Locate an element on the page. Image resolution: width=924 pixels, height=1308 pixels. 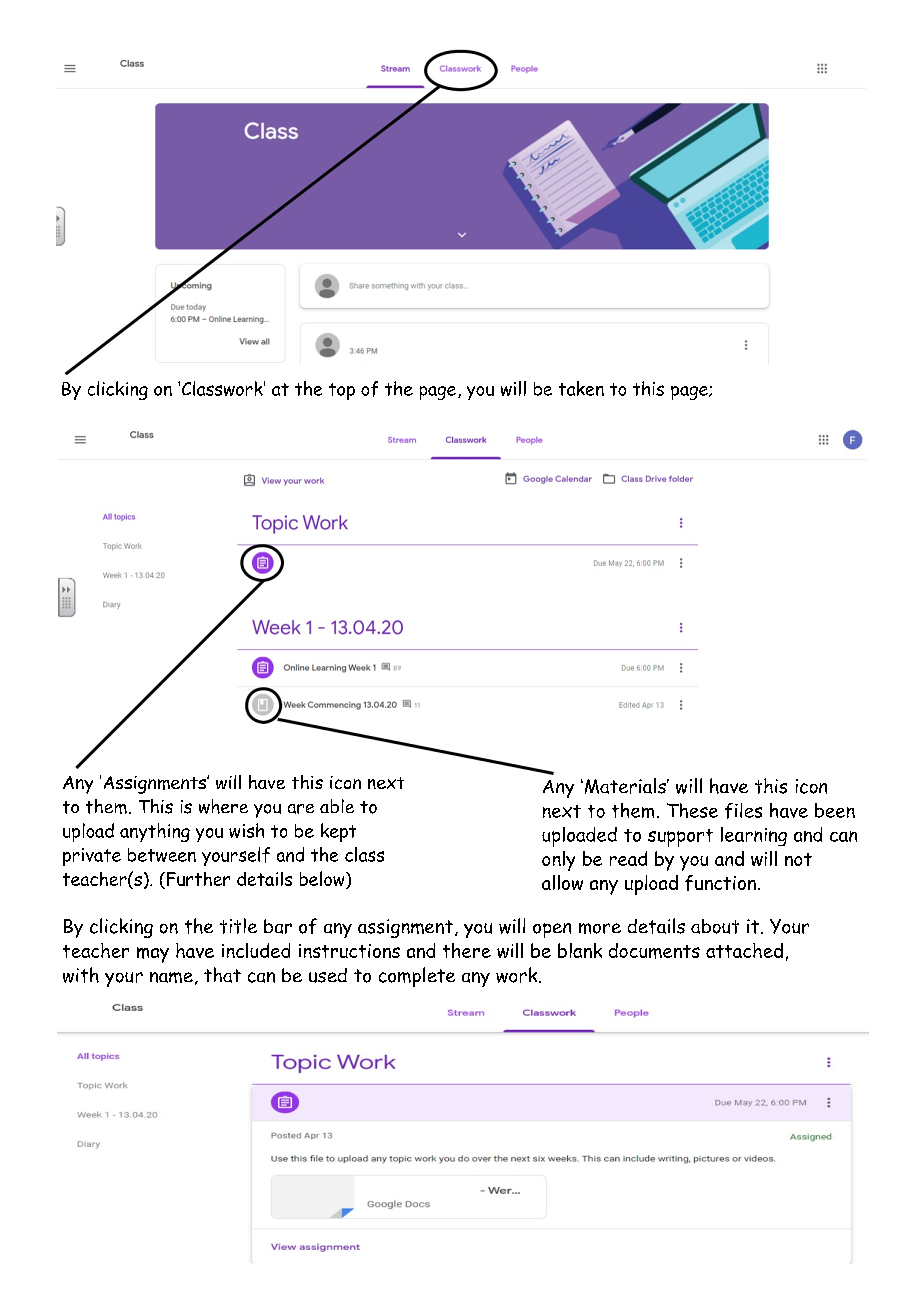
able is located at coordinates (337, 806).
